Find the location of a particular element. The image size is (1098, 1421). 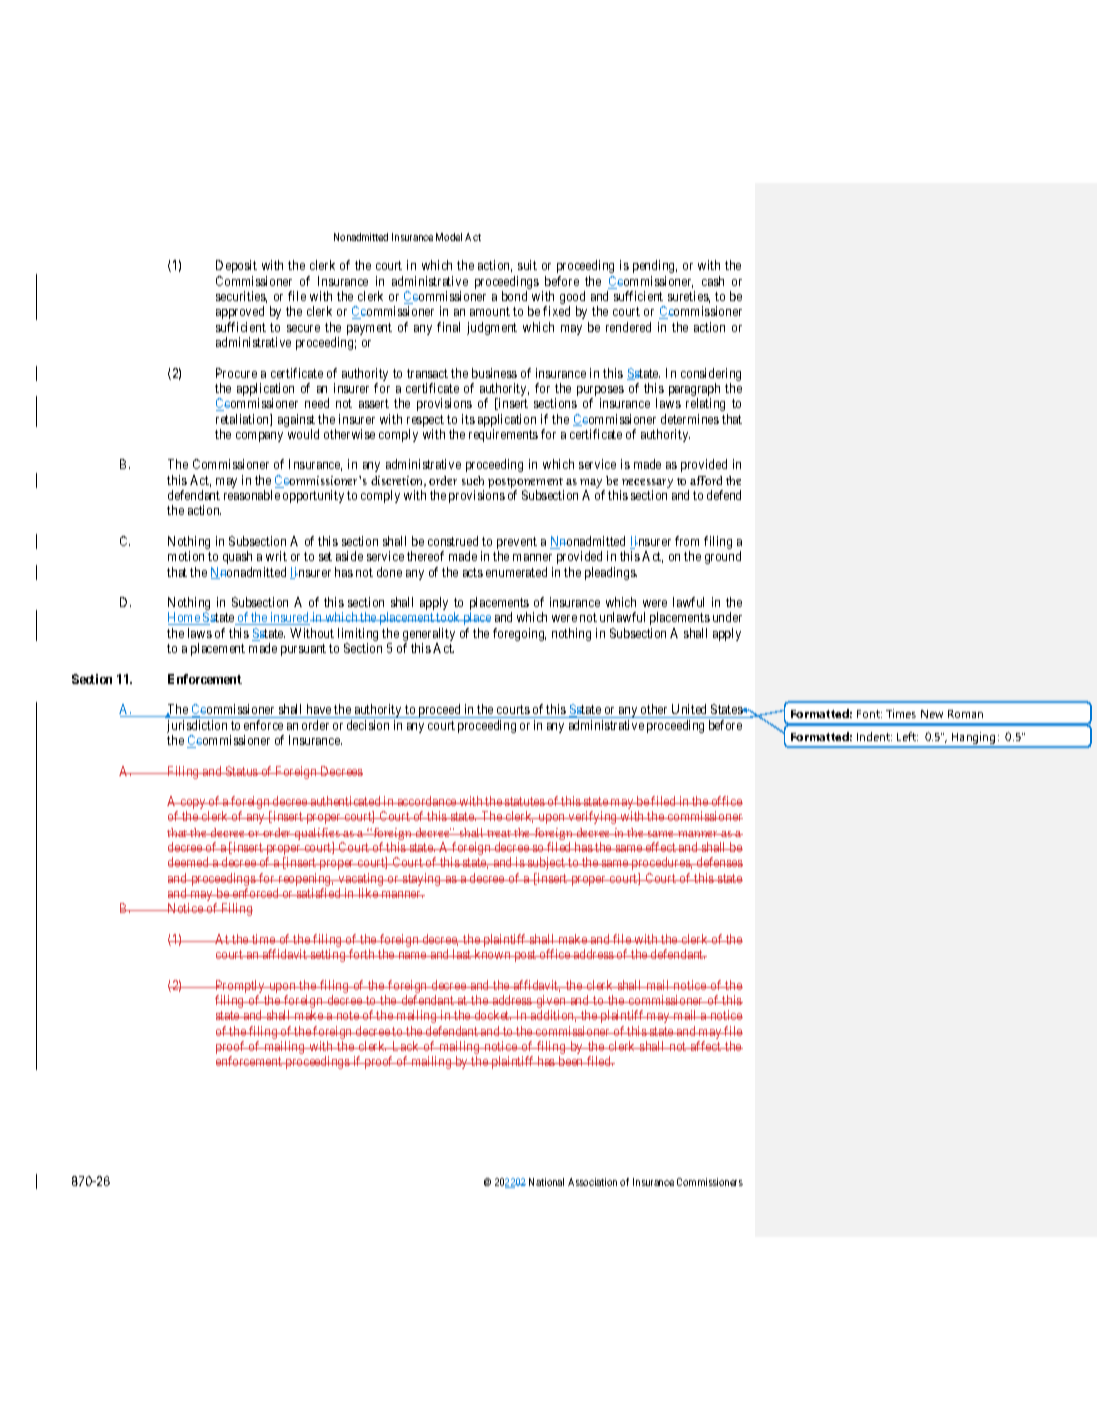

insured is located at coordinates (289, 618).
